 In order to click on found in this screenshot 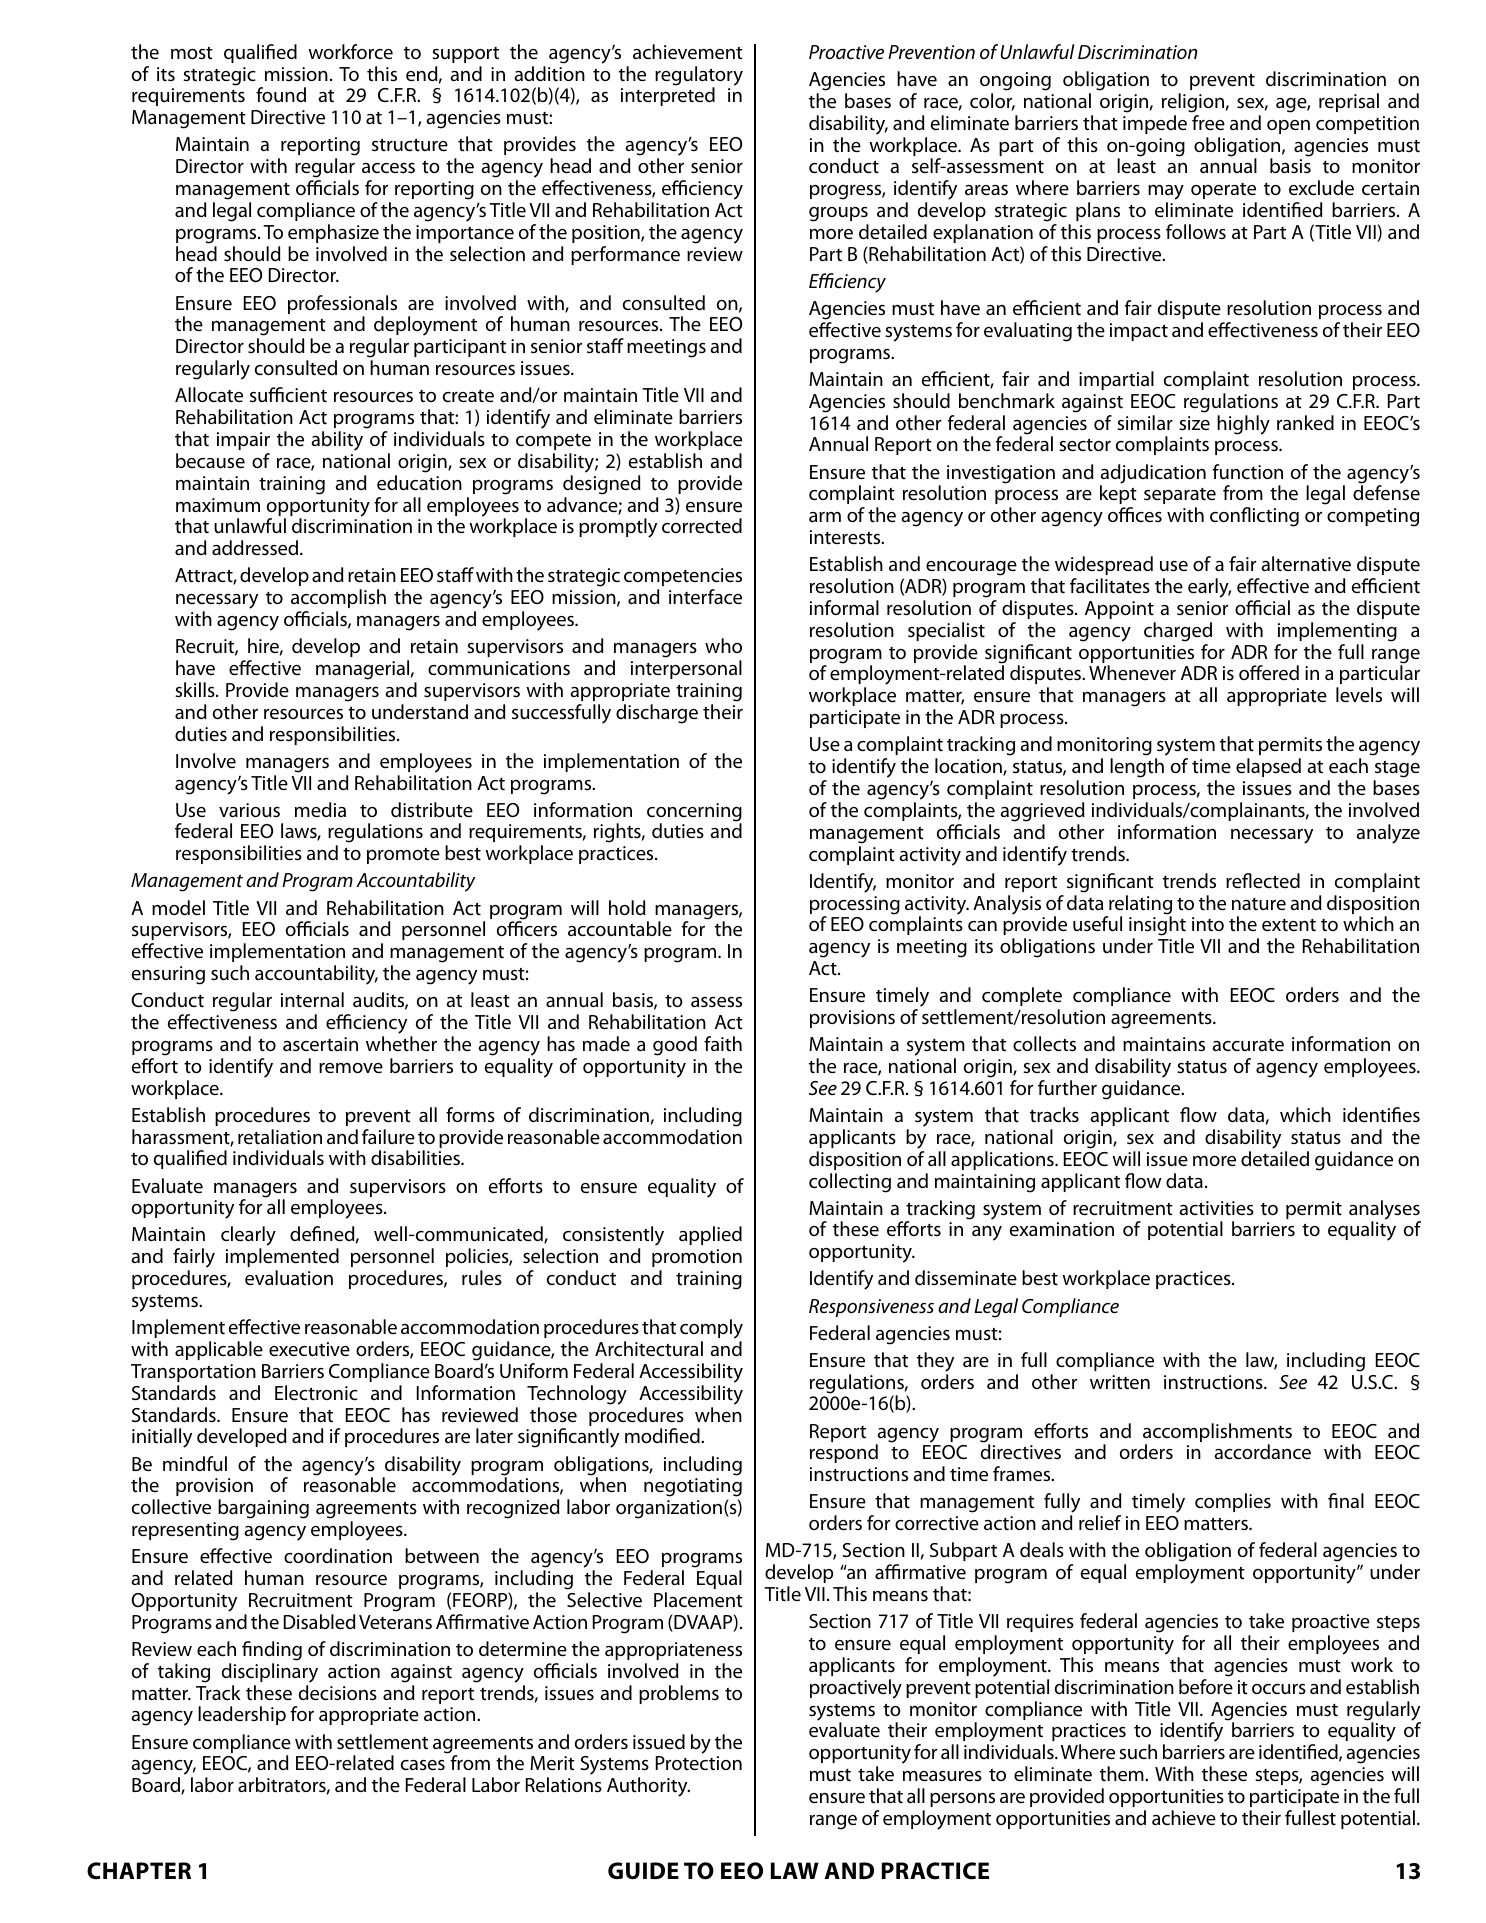, I will do `click(281, 94)`.
